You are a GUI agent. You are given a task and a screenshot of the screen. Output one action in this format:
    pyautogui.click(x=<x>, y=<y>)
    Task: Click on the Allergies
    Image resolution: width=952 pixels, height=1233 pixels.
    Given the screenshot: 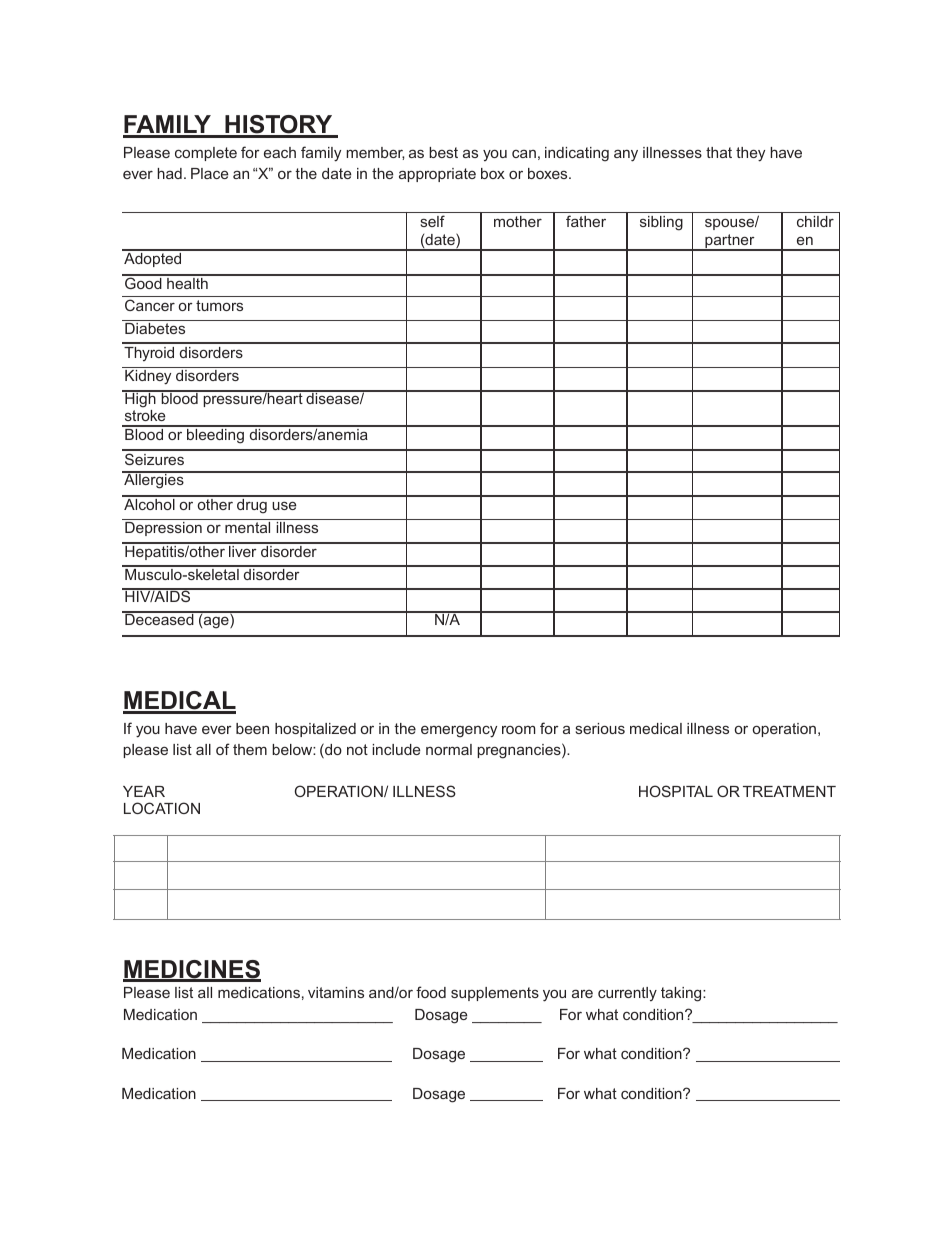 What is the action you would take?
    pyautogui.click(x=154, y=480)
